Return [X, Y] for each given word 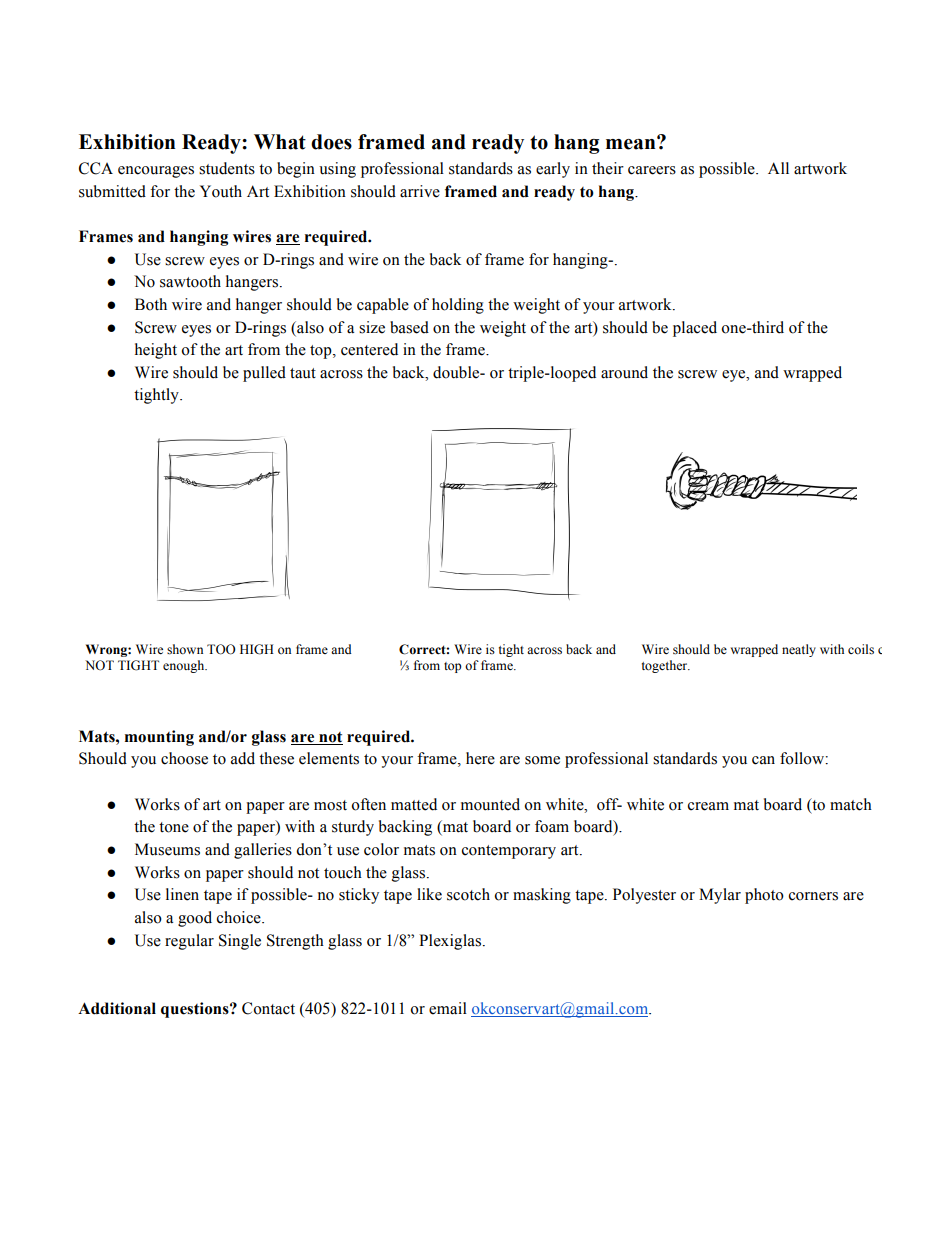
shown [185, 649]
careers [652, 170]
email [448, 1008]
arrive [420, 191]
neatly [799, 650]
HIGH [257, 649]
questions [196, 1010]
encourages [156, 172]
